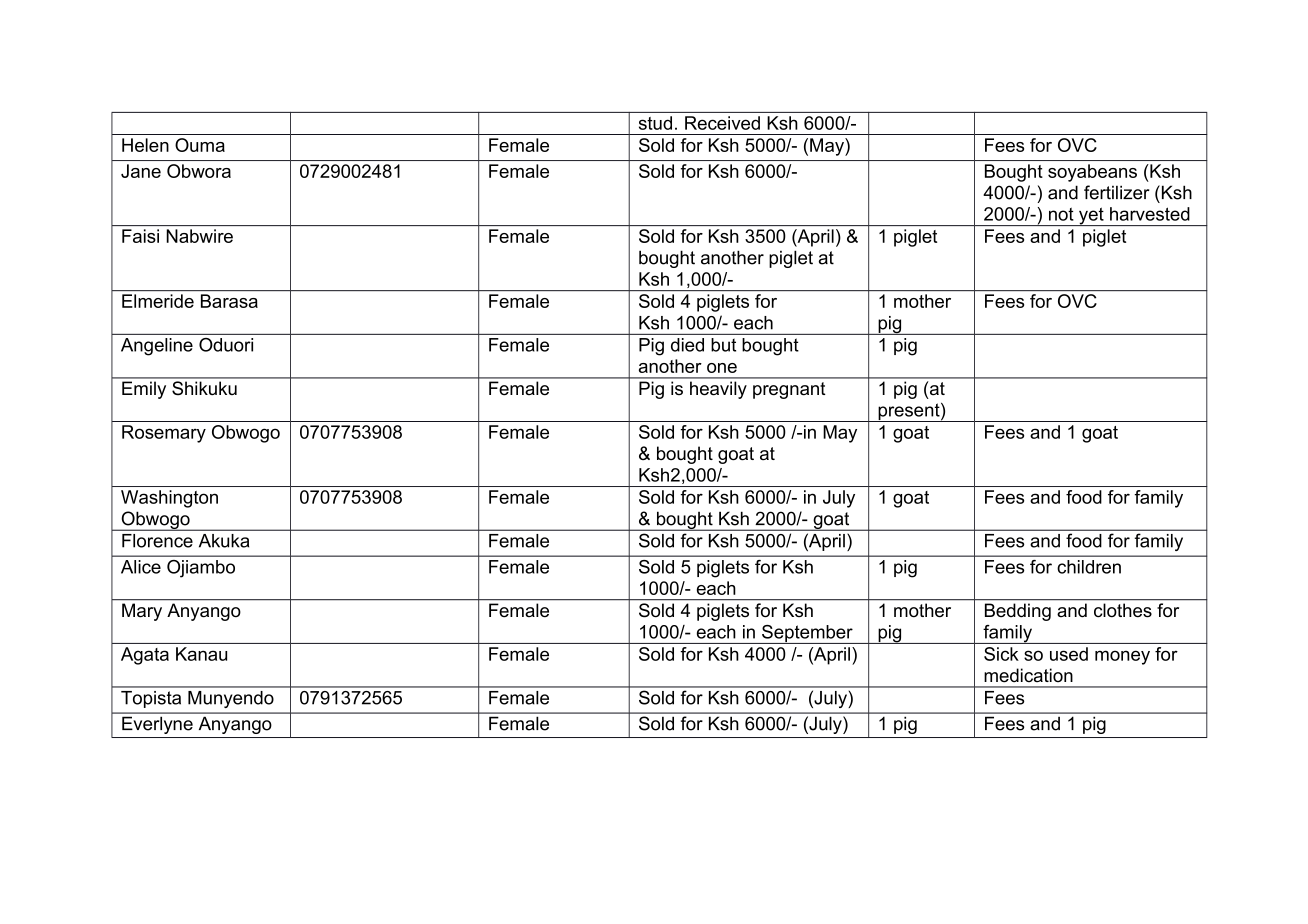  Describe the element at coordinates (1089, 567) in the page. I see `children` at that location.
